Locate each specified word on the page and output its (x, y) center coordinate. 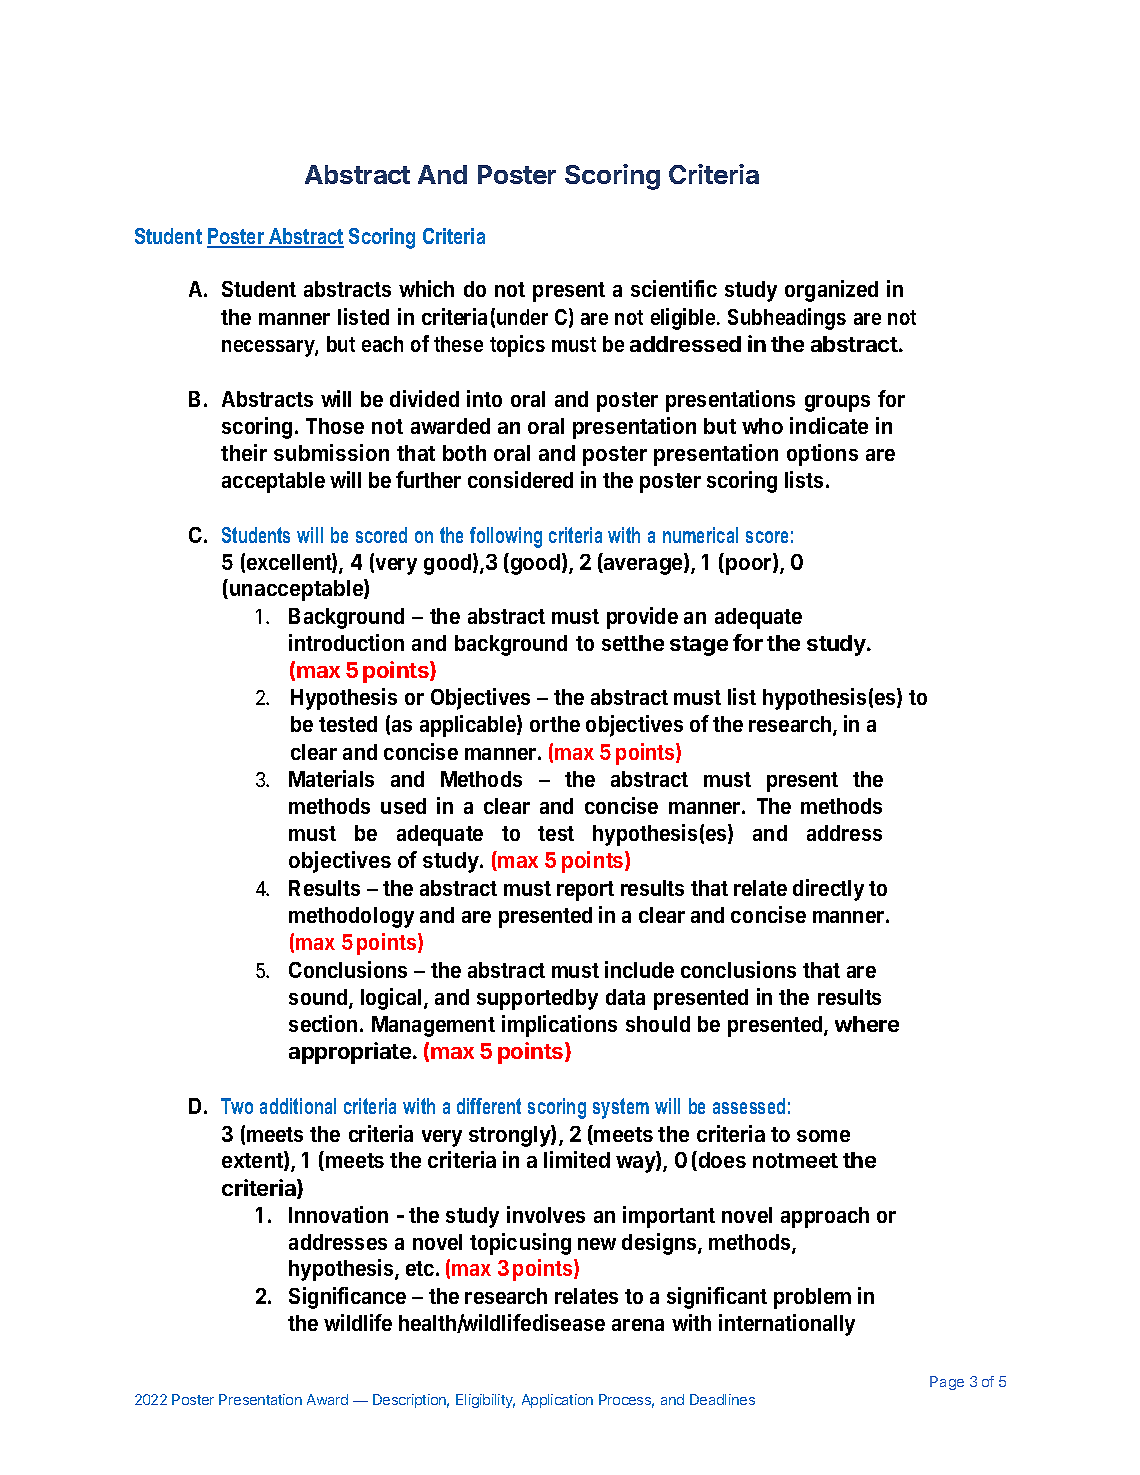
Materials (331, 778)
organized (831, 291)
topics (517, 346)
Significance (347, 1298)
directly (828, 890)
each (382, 344)
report (585, 891)
